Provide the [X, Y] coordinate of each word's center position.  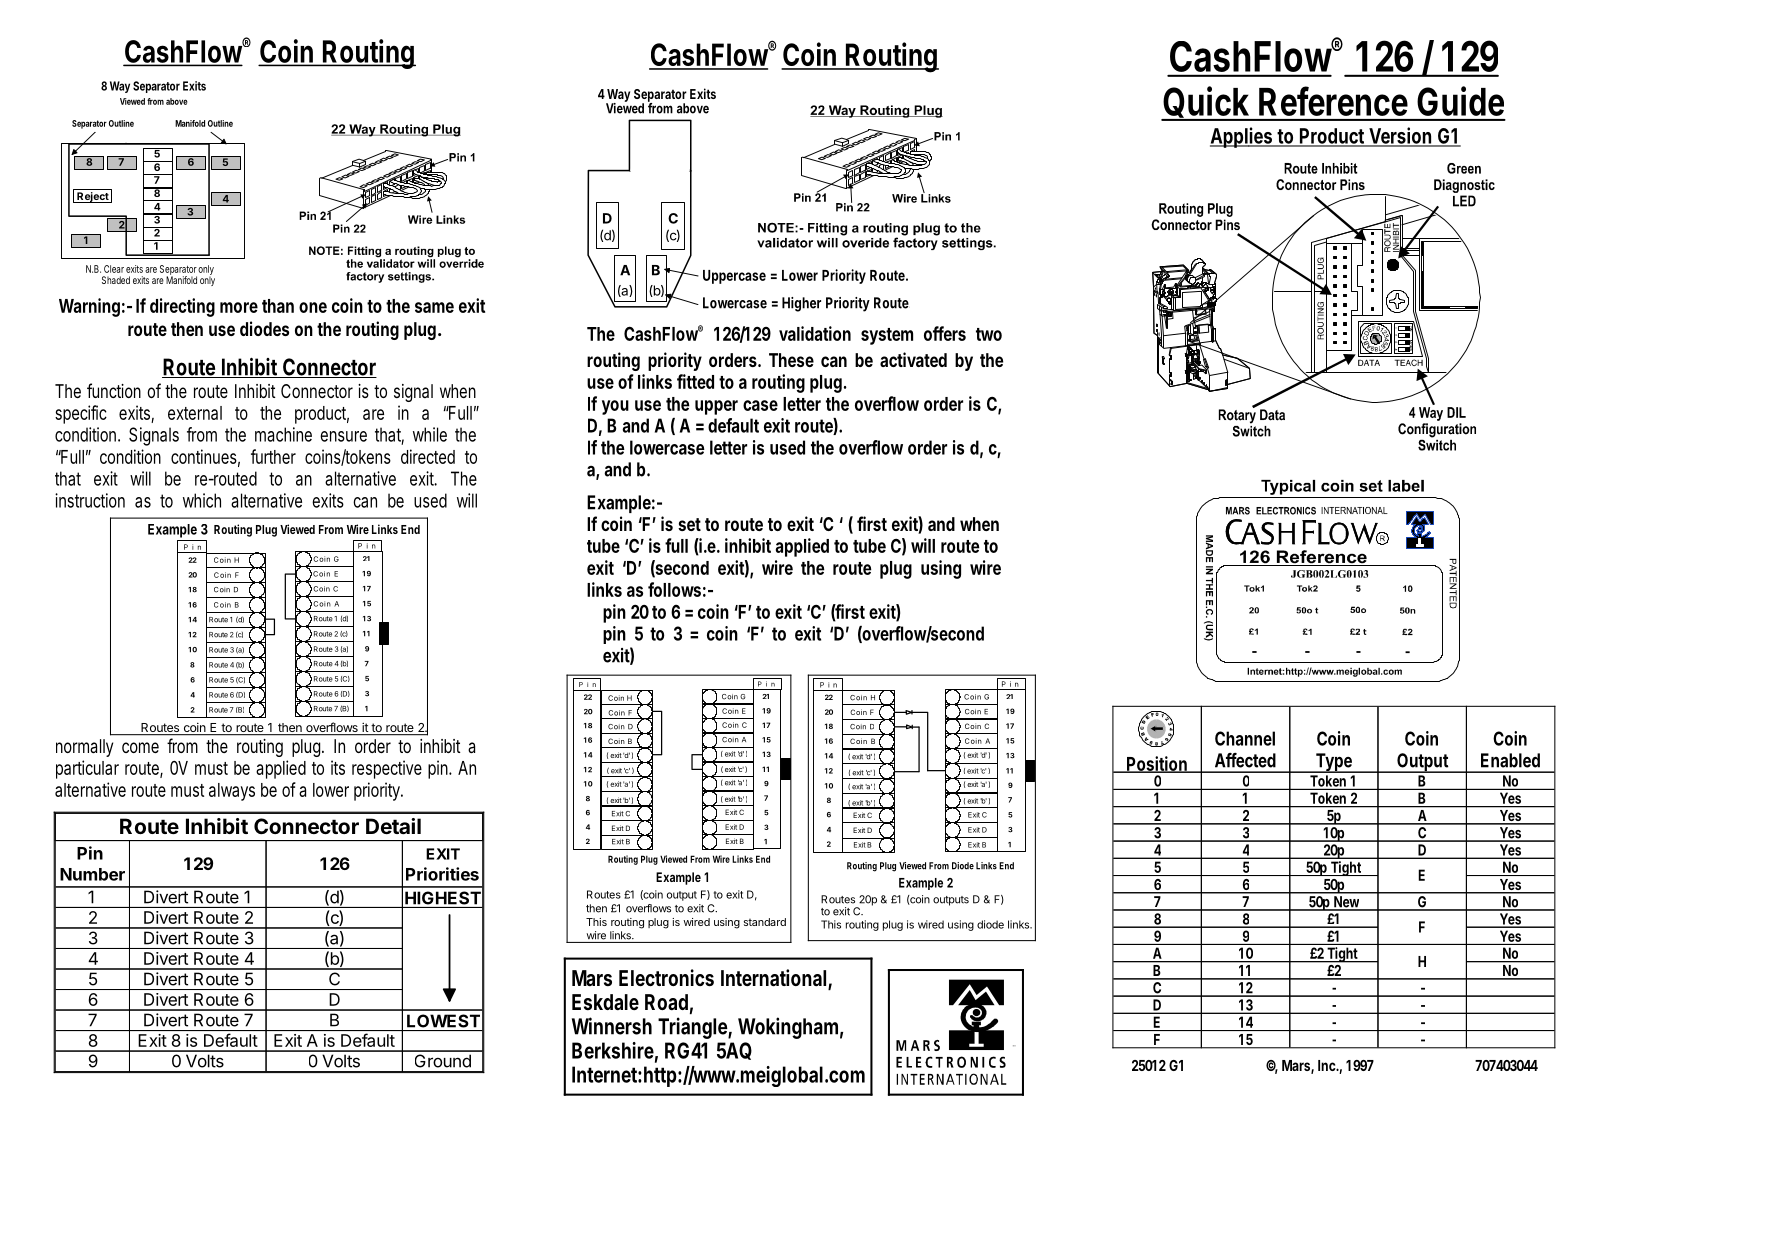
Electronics [666, 978]
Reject [93, 197]
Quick [1206, 102]
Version [1401, 136]
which [202, 500]
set [689, 524]
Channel [1245, 738]
